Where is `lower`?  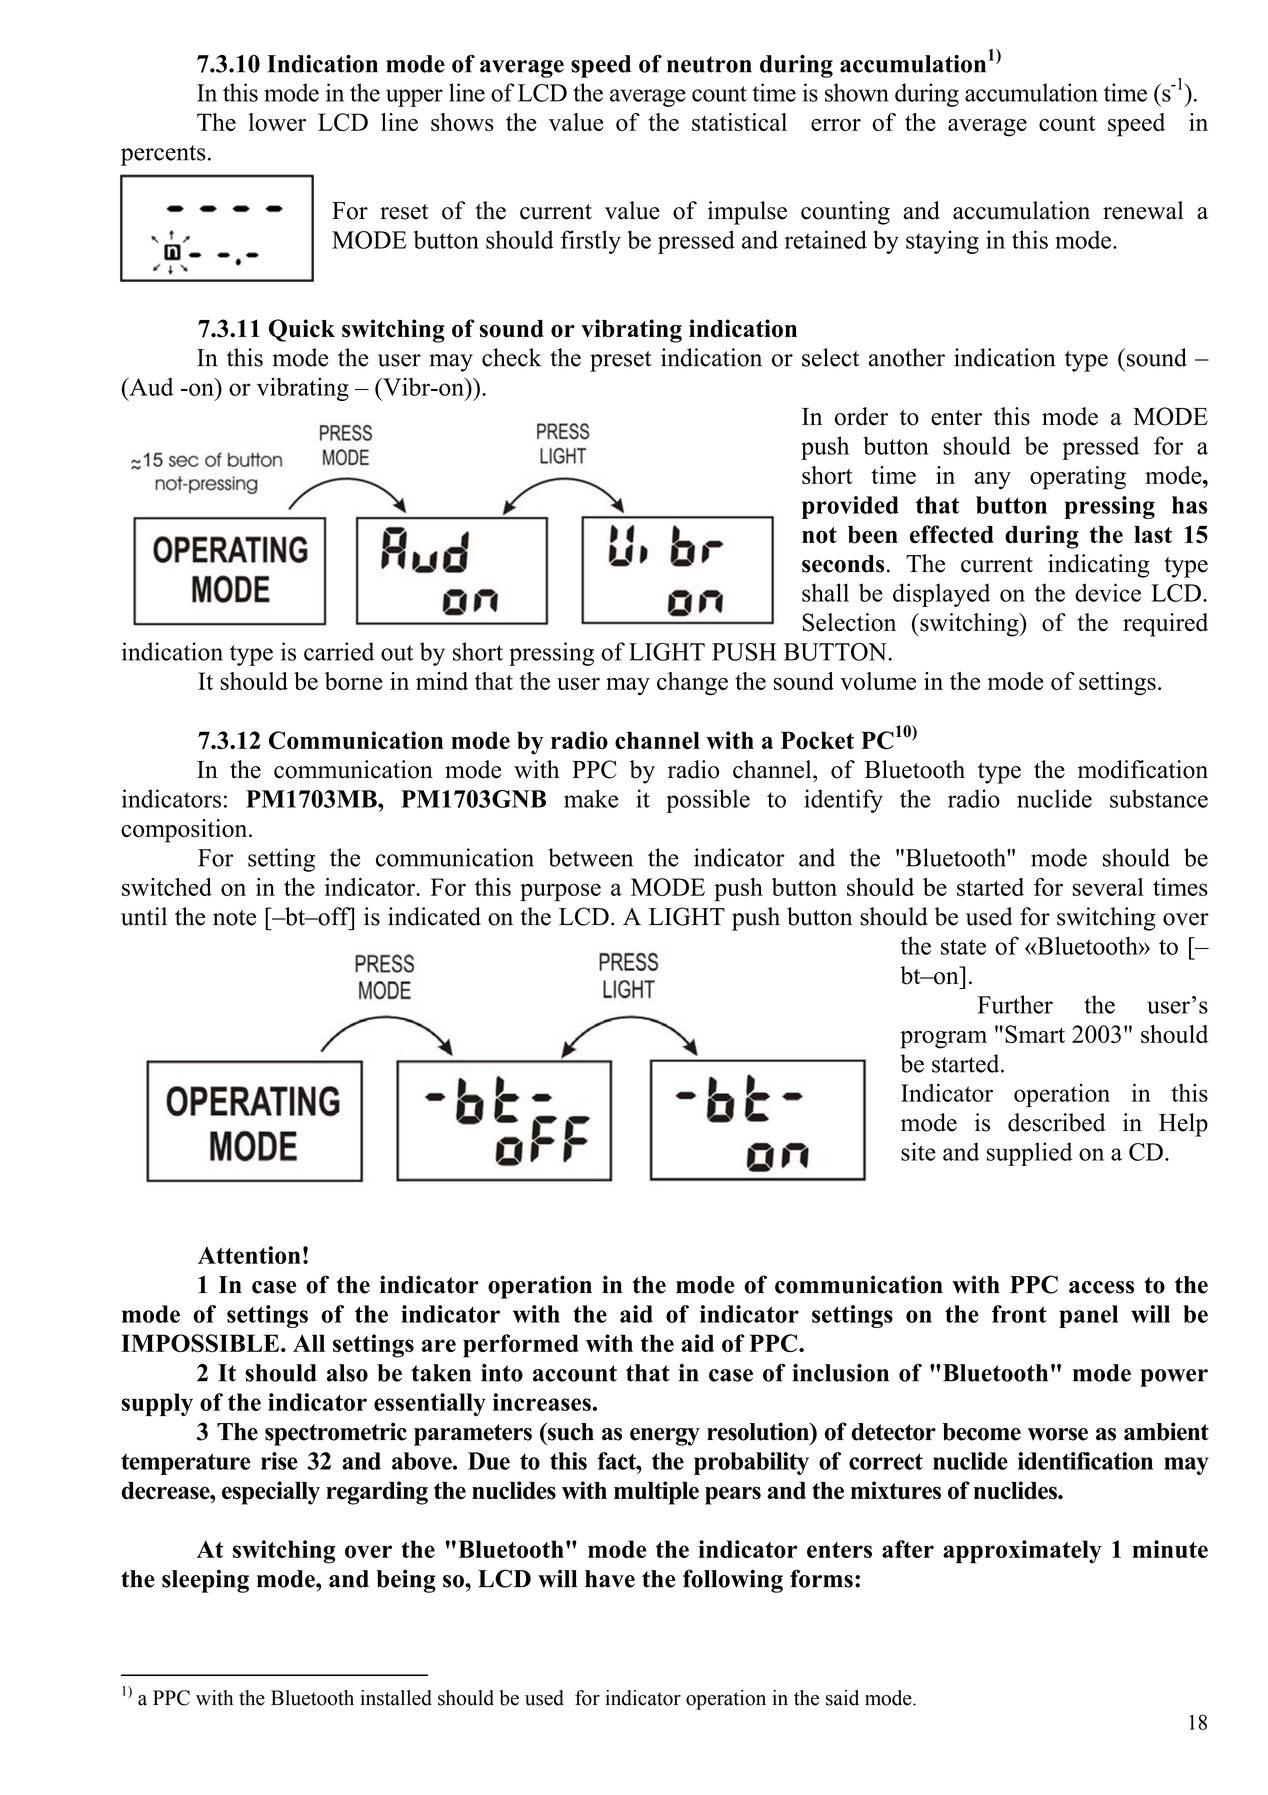 lower is located at coordinates (277, 122).
